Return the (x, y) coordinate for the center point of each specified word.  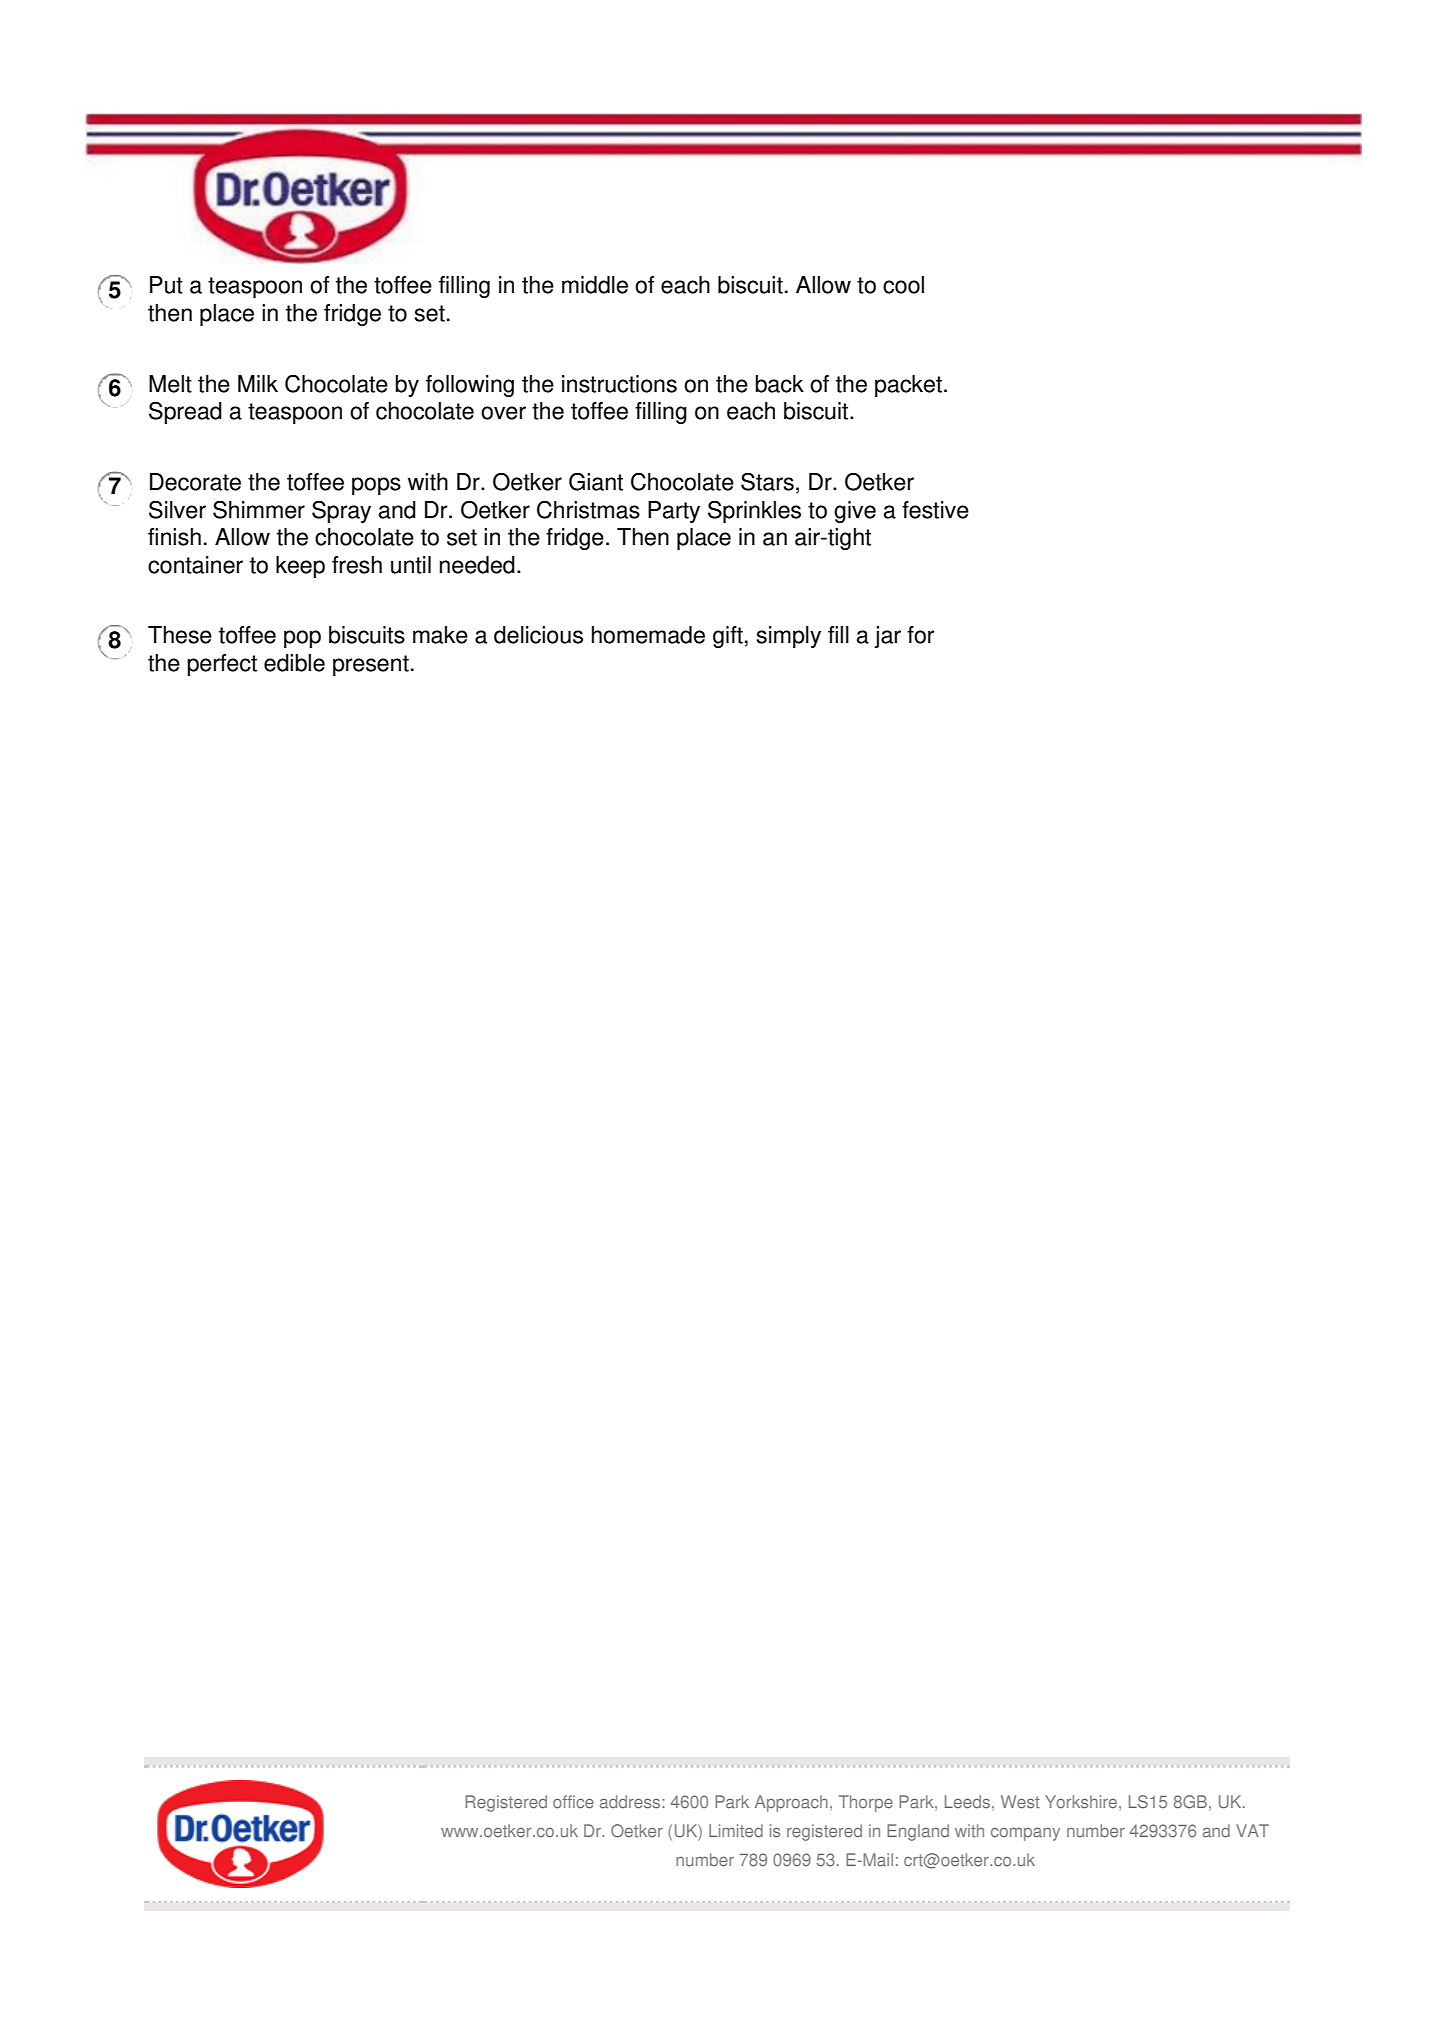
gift (728, 637)
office (573, 1802)
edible (294, 663)
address (631, 1802)
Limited (736, 1831)
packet (908, 386)
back (779, 384)
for (921, 635)
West (1020, 1802)
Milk (258, 383)
